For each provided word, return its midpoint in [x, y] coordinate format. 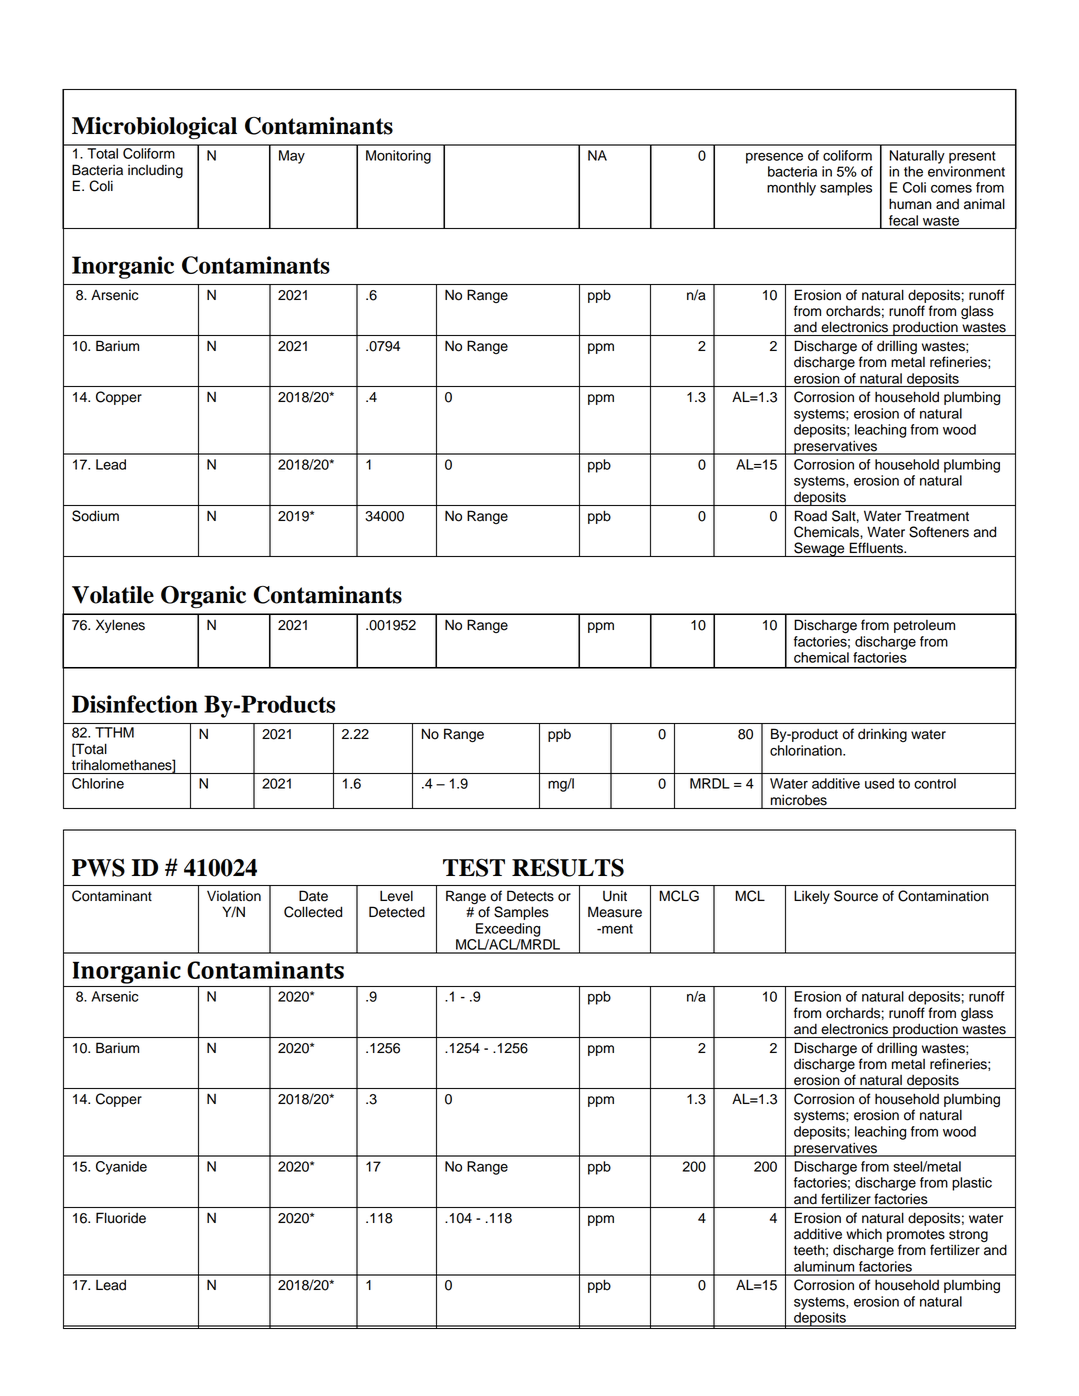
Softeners [939, 532]
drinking [882, 735]
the [913, 171]
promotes [916, 1236]
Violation [234, 896]
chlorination [807, 750]
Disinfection [135, 704]
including [155, 171]
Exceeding [508, 930]
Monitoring [398, 157]
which [864, 1234]
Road [811, 516]
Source [856, 896]
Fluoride [121, 1218]
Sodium [95, 516]
